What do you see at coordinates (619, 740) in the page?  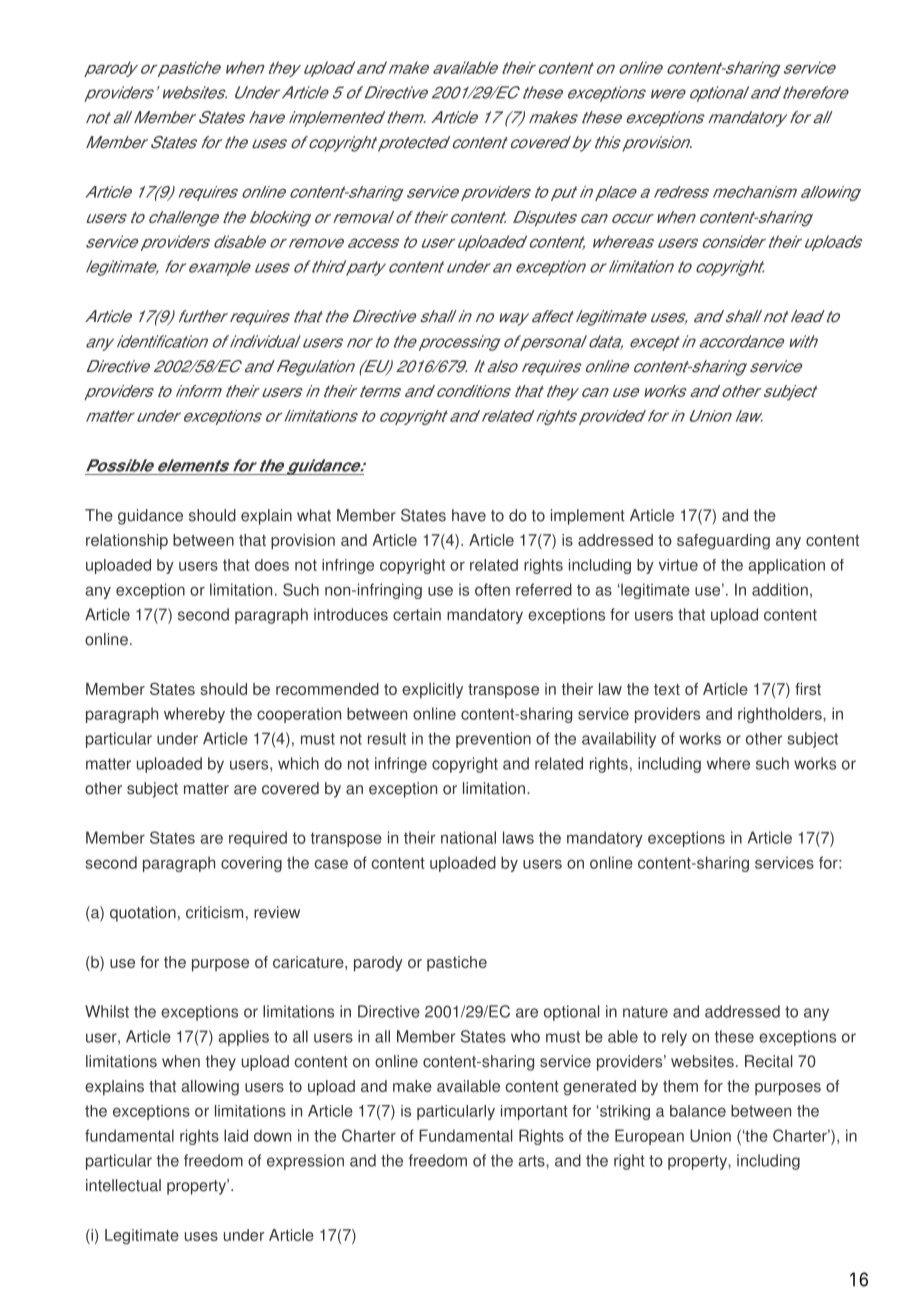 I see `availability` at bounding box center [619, 740].
